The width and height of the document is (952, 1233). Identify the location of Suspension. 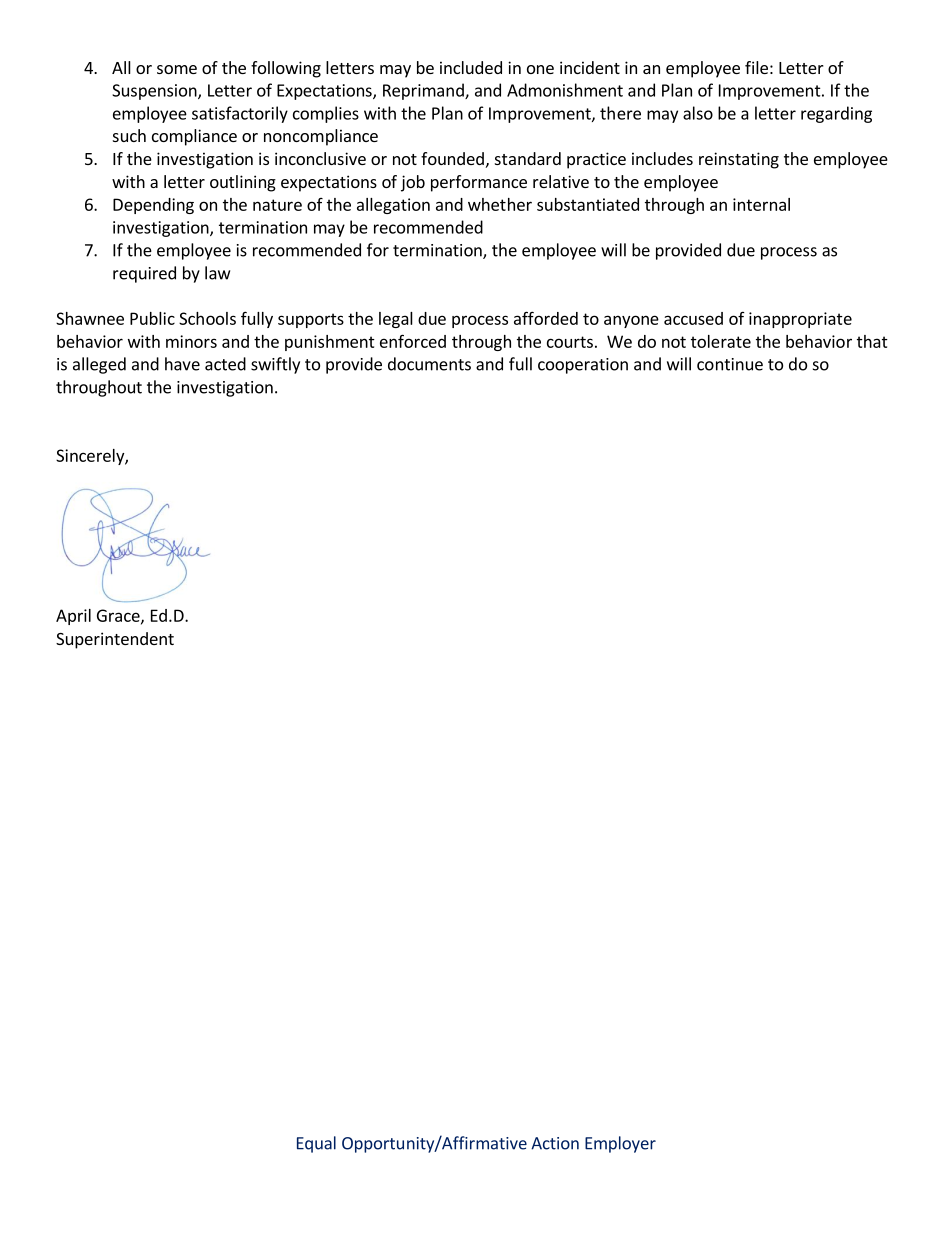
(155, 92).
